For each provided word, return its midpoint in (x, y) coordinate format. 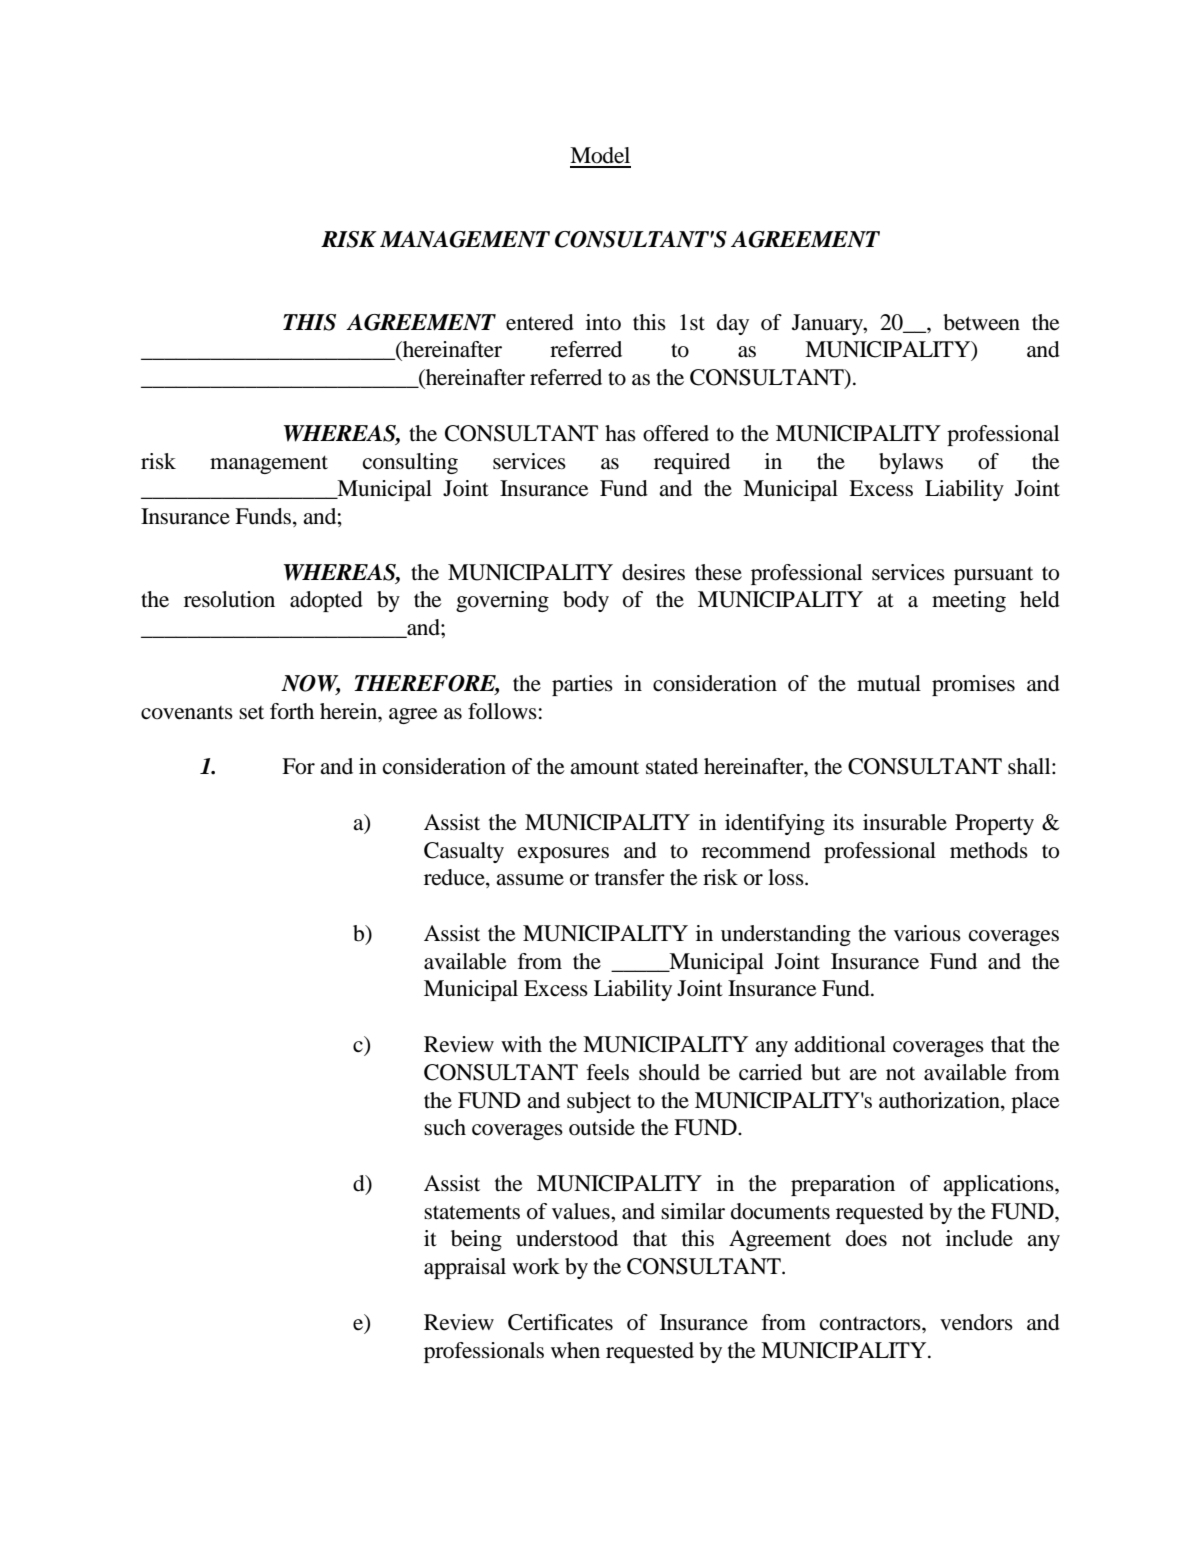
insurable (905, 822)
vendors (976, 1322)
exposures (563, 855)
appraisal (465, 1268)
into (603, 322)
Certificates (560, 1322)
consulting (410, 463)
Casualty (464, 852)
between (981, 322)
